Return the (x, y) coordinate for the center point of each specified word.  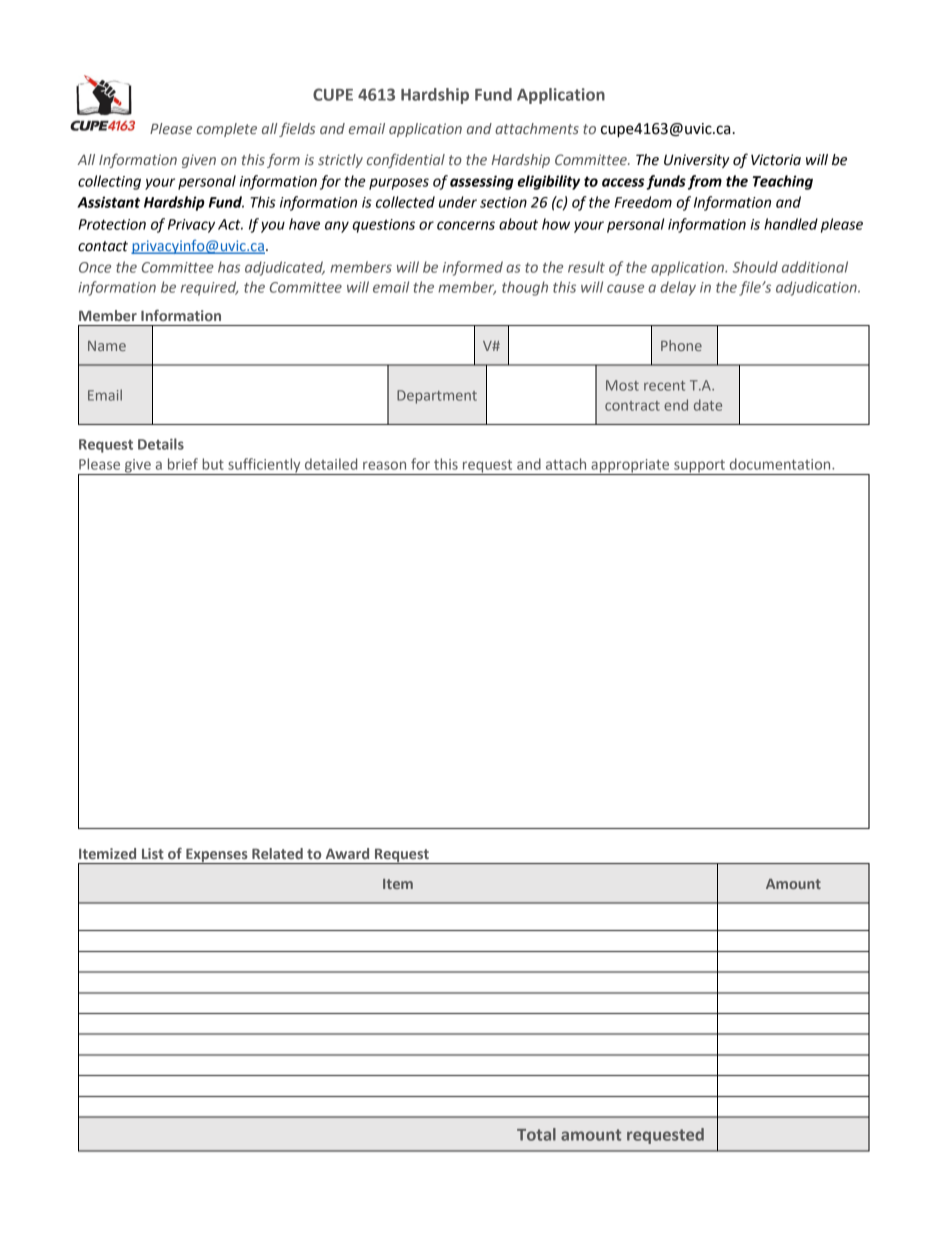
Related (277, 853)
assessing (482, 182)
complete (227, 130)
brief (183, 464)
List (153, 853)
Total (536, 1134)
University (696, 161)
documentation (781, 464)
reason (384, 465)
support (699, 467)
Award (347, 853)
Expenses (217, 856)
